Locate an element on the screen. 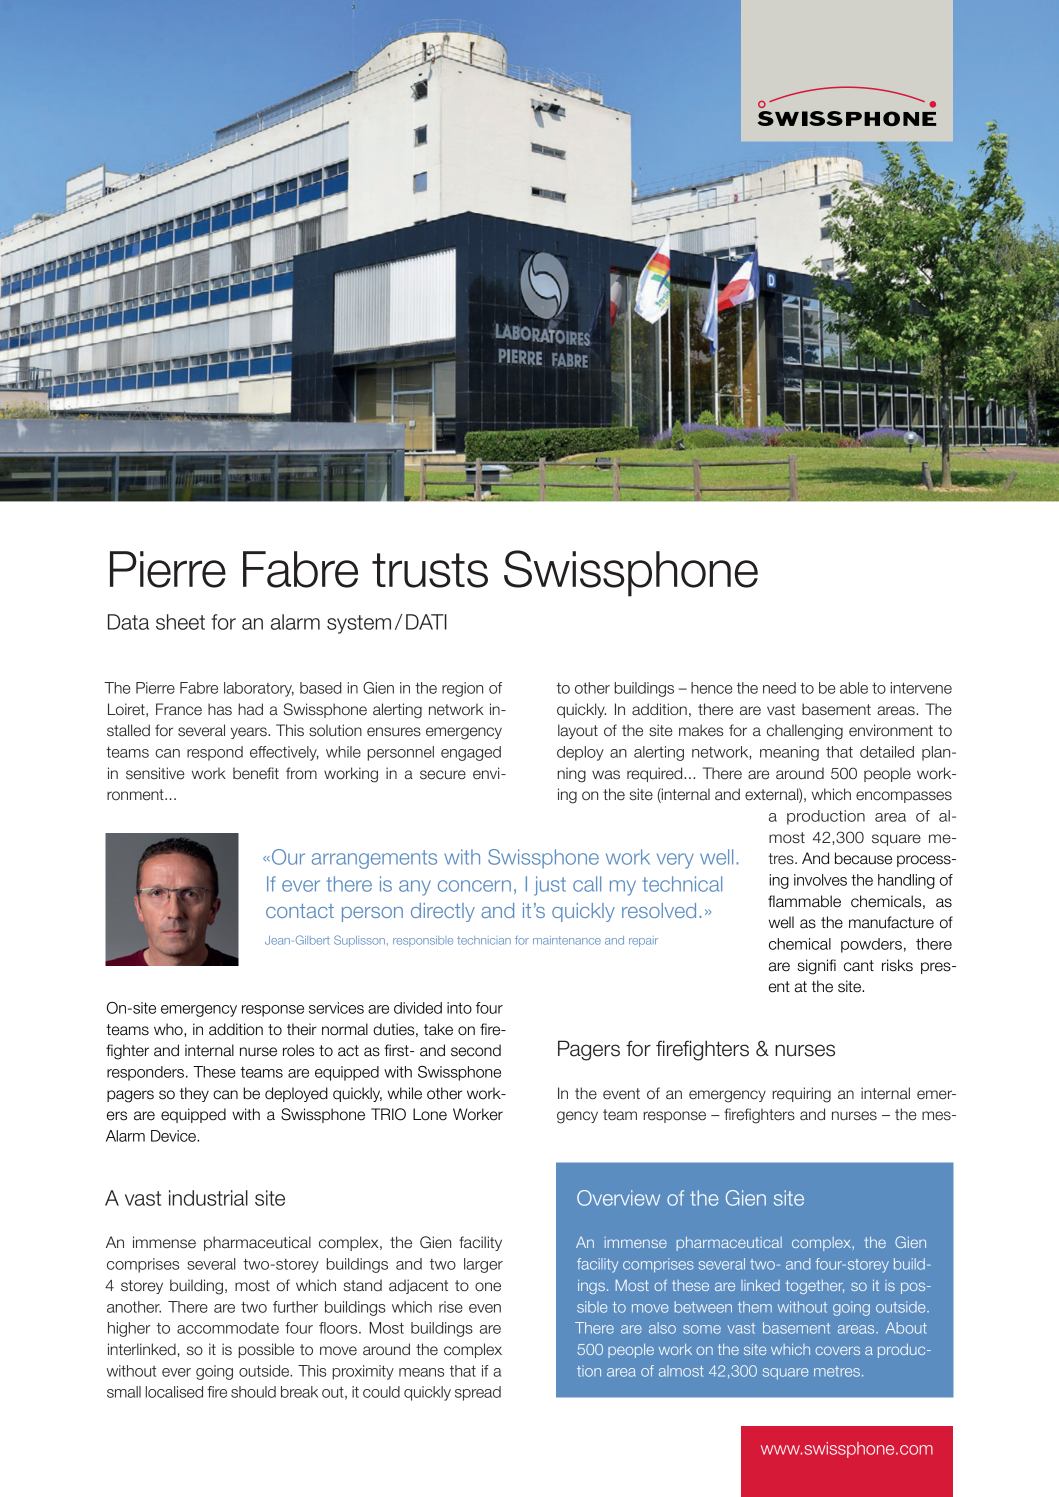 This screenshot has width=1059, height=1497. requiring is located at coordinates (801, 1095).
